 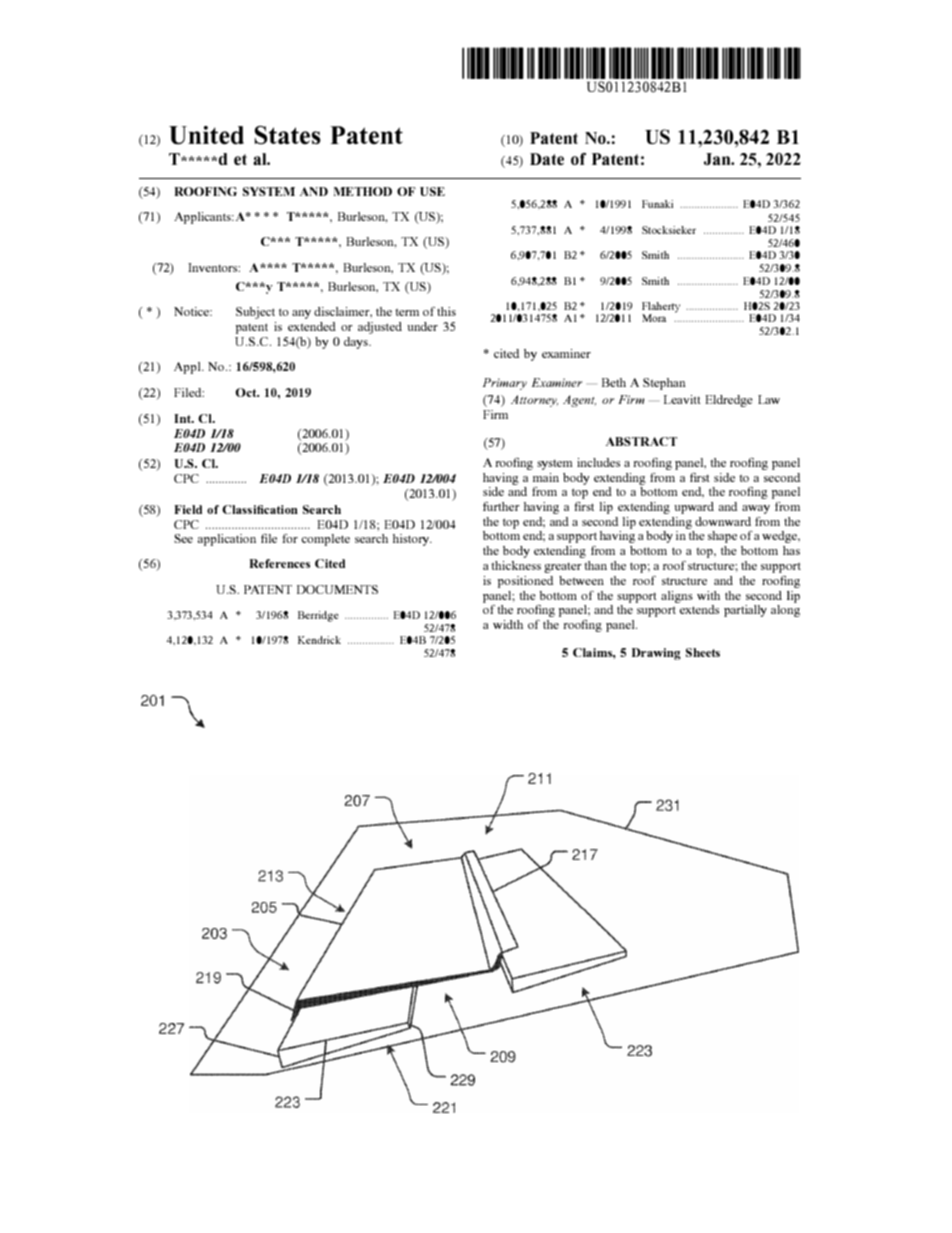 I want to click on Flaherty, so click(x=661, y=308).
